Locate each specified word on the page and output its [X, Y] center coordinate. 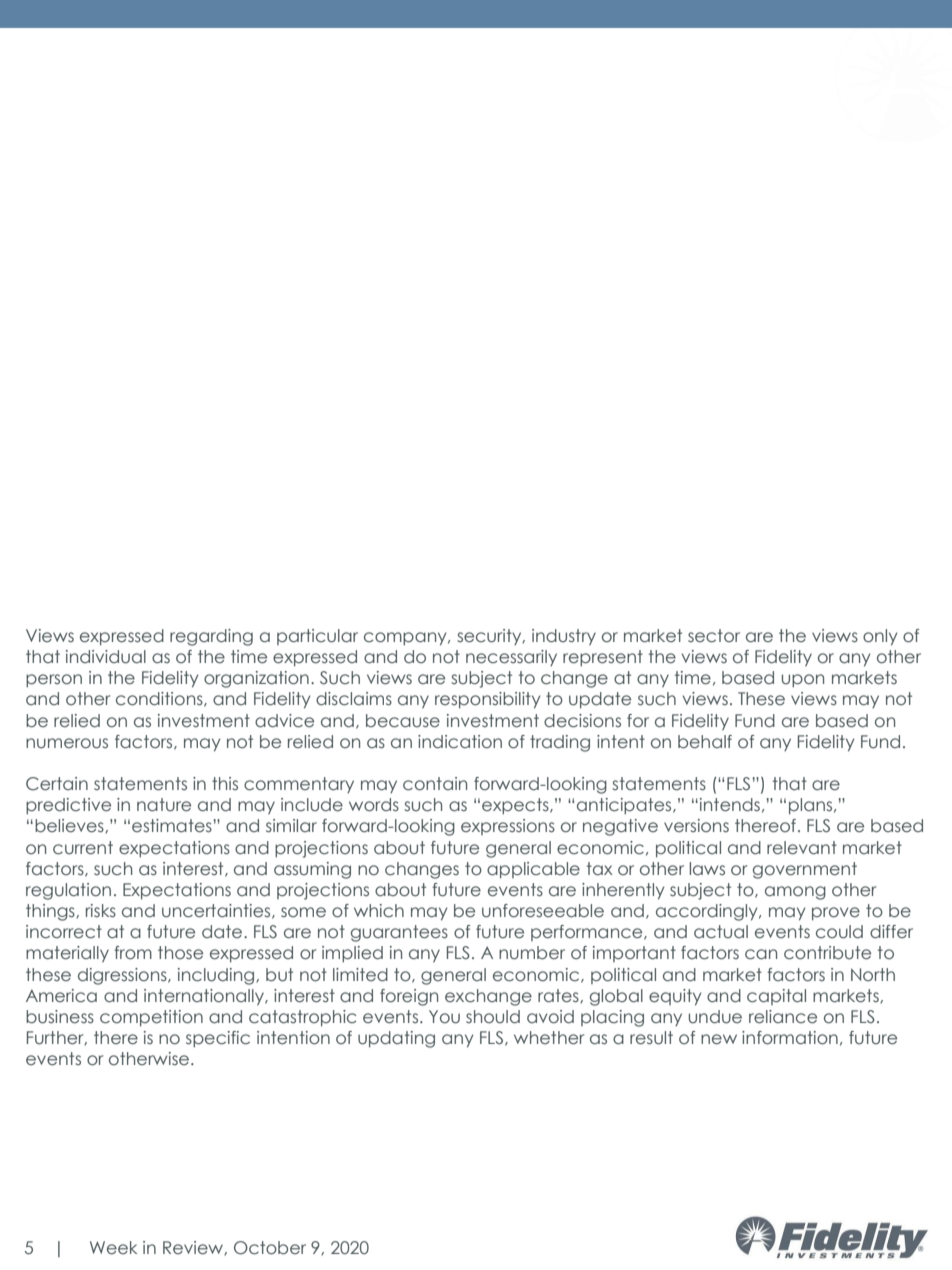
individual [106, 657]
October [270, 1248]
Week [113, 1248]
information [790, 1038]
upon [803, 680]
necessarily [511, 658]
